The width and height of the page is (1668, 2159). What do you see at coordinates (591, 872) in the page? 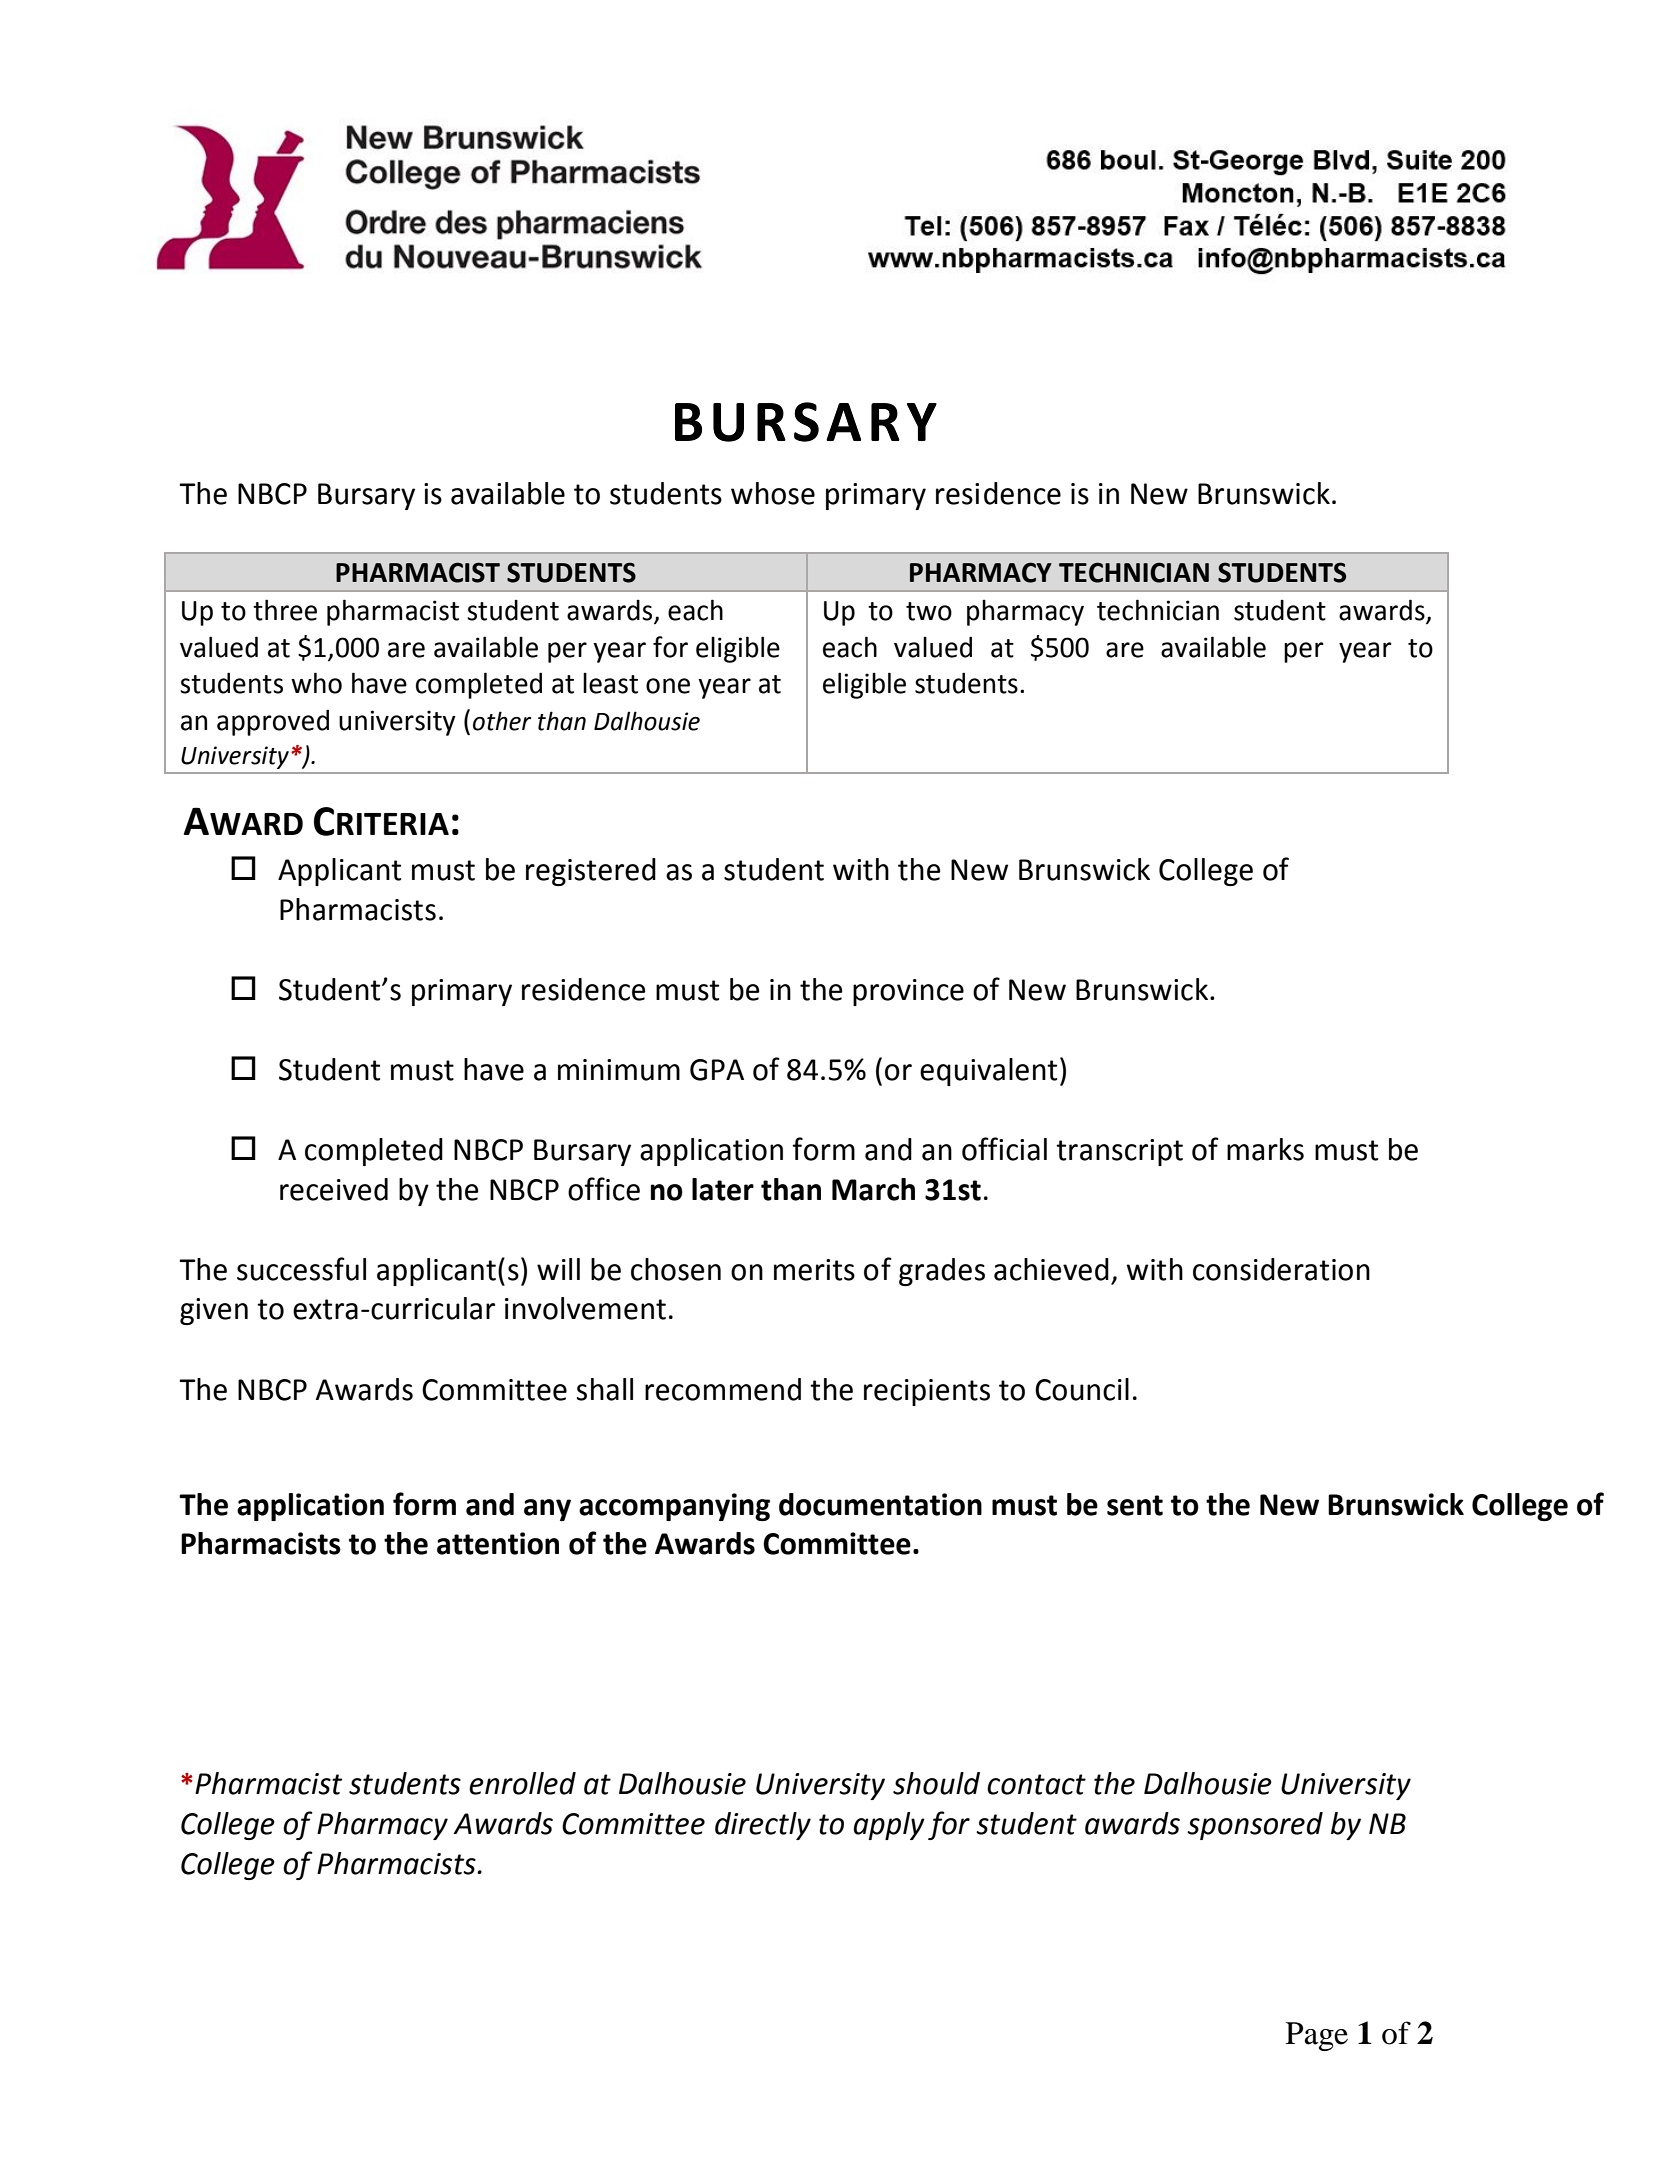
I see `registered` at bounding box center [591, 872].
